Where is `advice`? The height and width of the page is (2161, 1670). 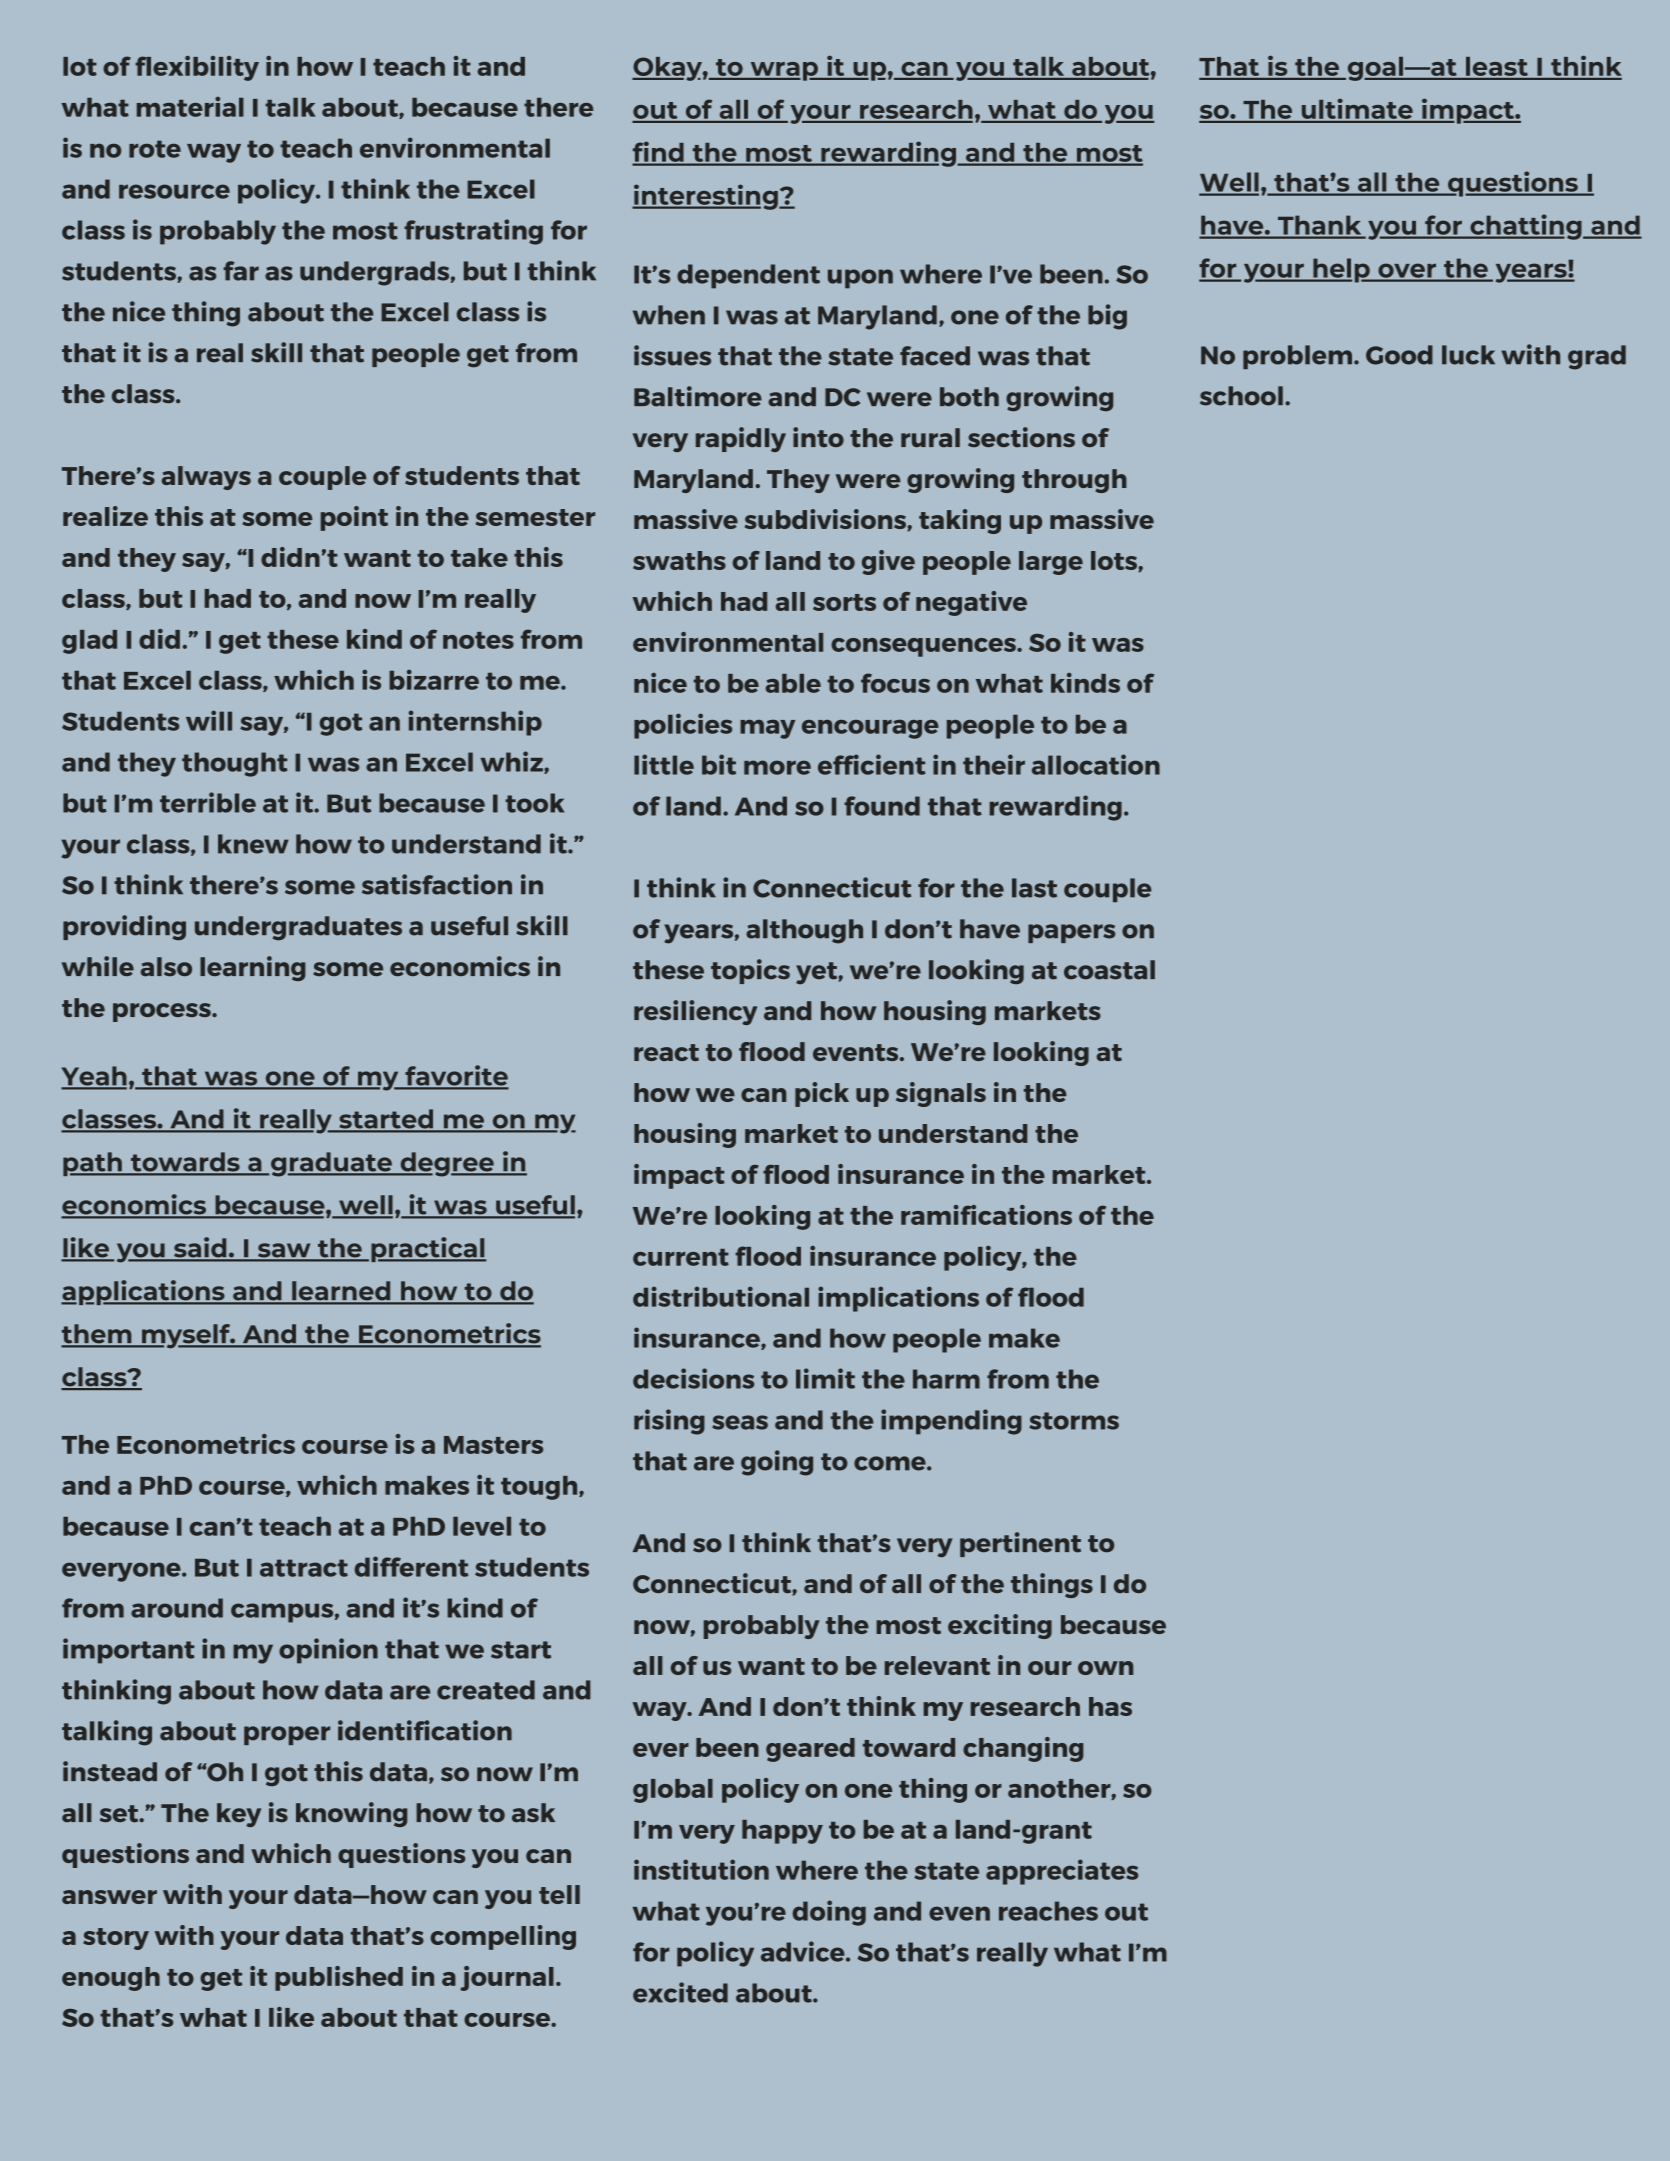 advice is located at coordinates (804, 1951).
